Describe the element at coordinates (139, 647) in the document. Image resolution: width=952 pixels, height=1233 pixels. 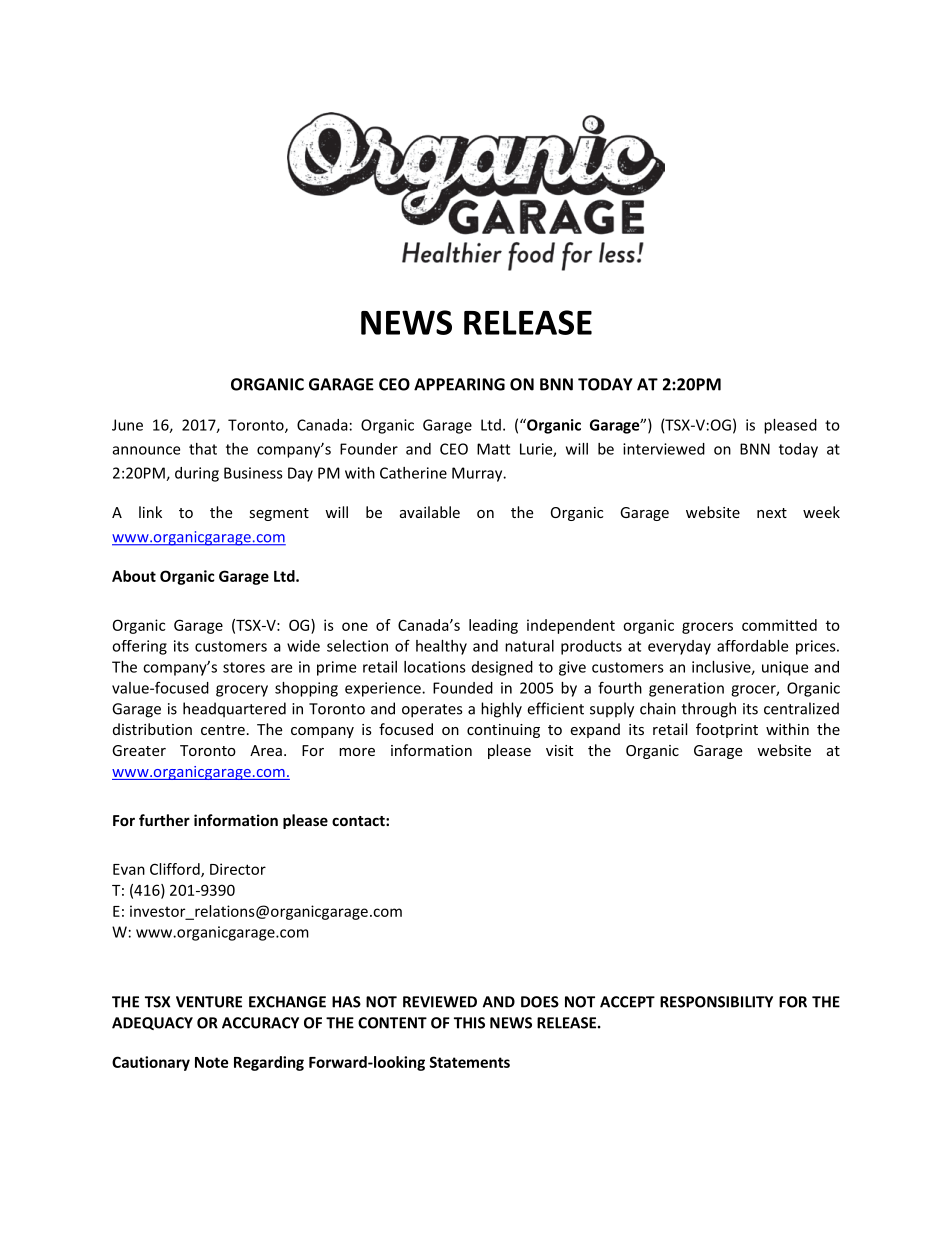
I see `offering` at that location.
